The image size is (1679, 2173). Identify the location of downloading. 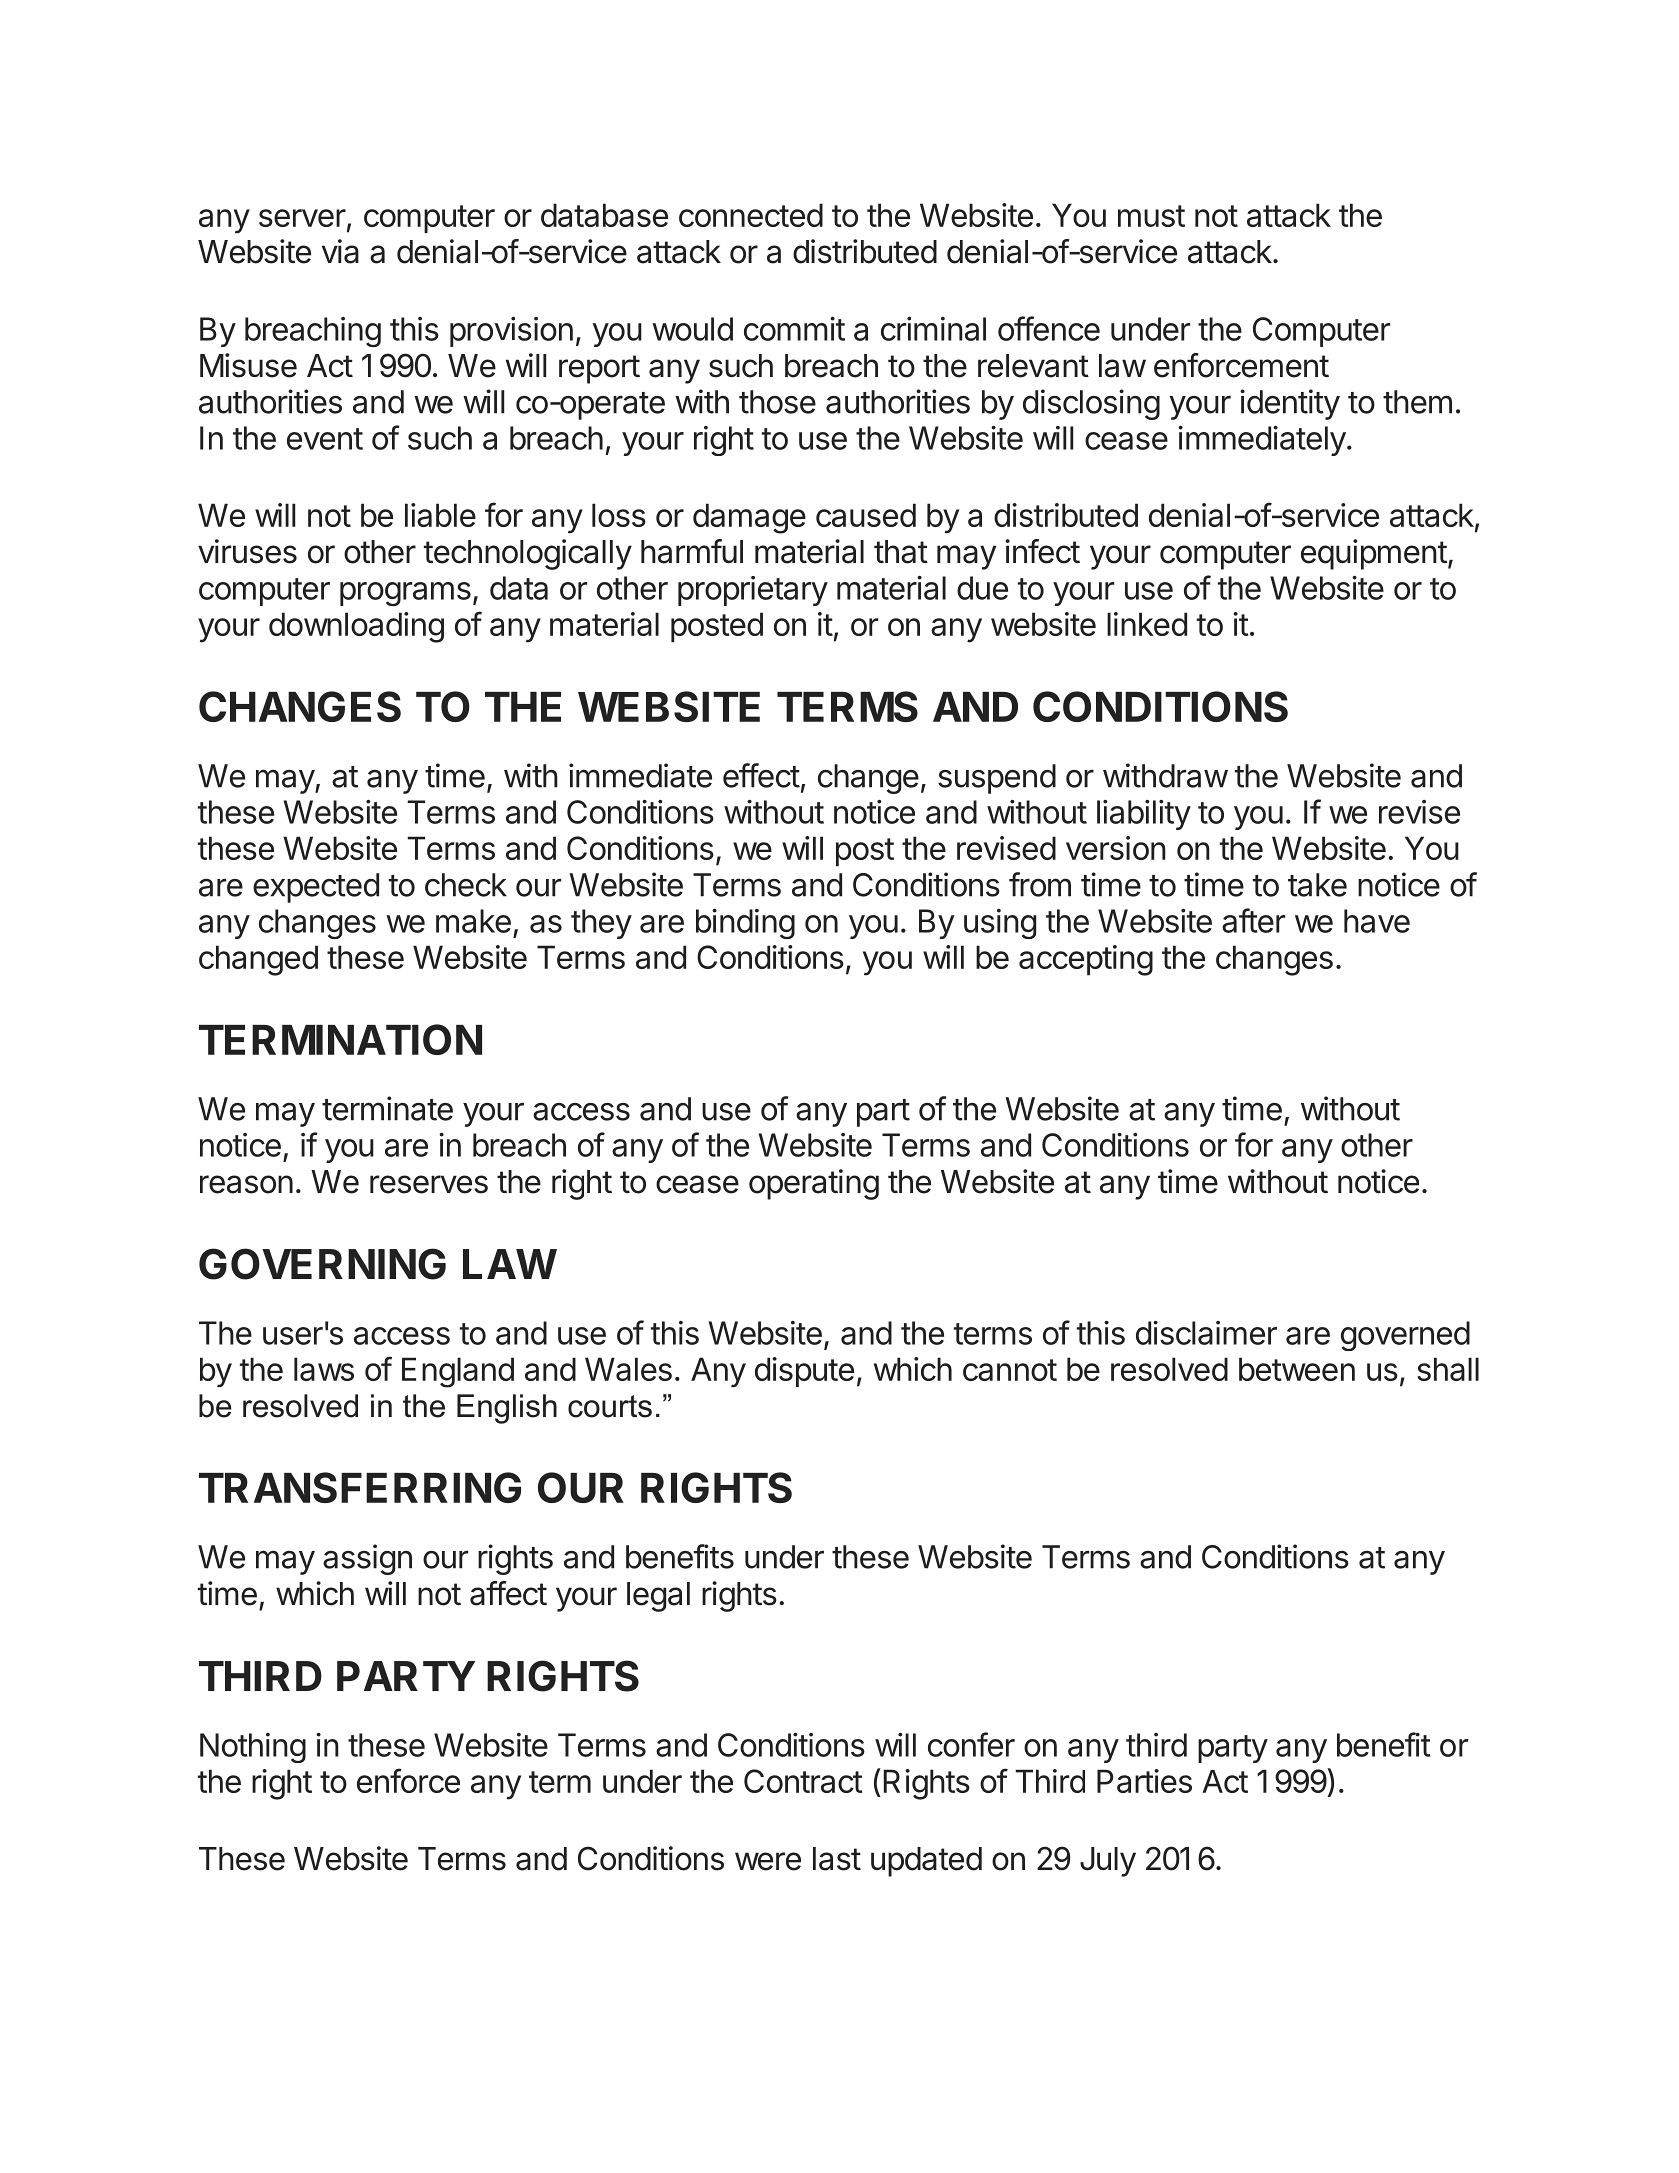
(356, 627).
